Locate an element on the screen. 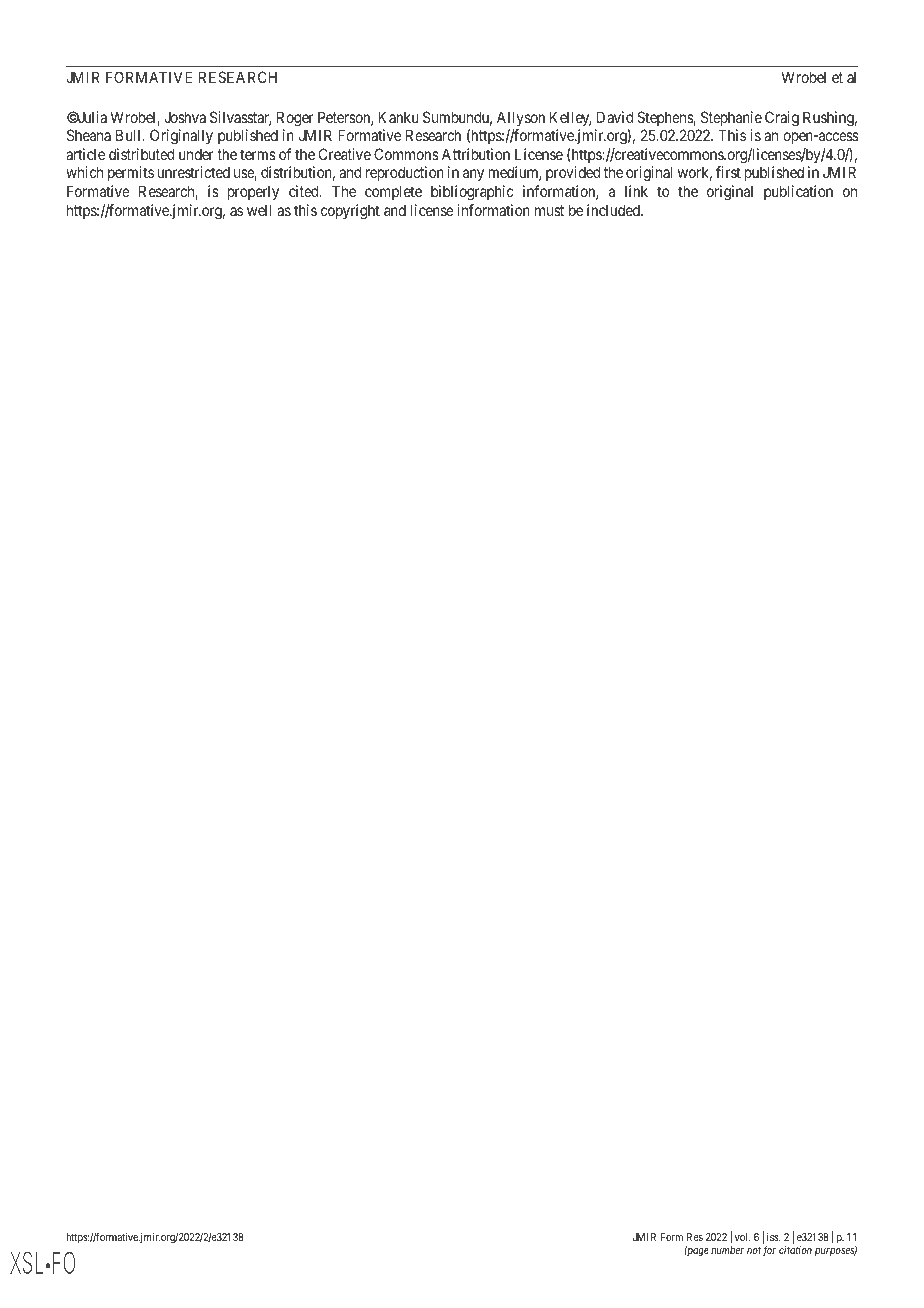 Image resolution: width=924 pixels, height=1308 pixels. page is located at coordinates (697, 1252).
